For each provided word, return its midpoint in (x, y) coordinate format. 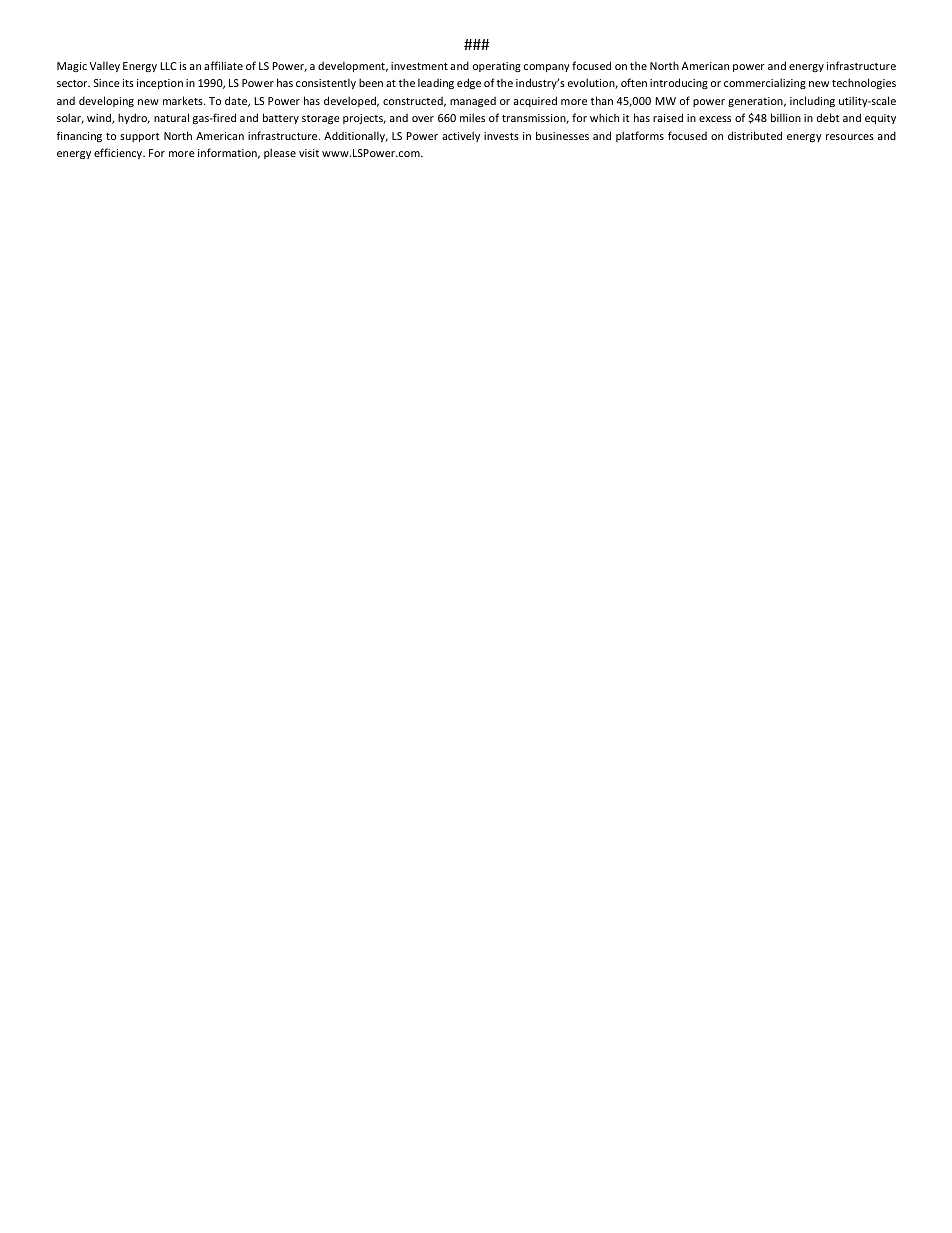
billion (786, 117)
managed (473, 102)
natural (171, 117)
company (547, 68)
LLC (168, 66)
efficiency (119, 153)
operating (497, 67)
